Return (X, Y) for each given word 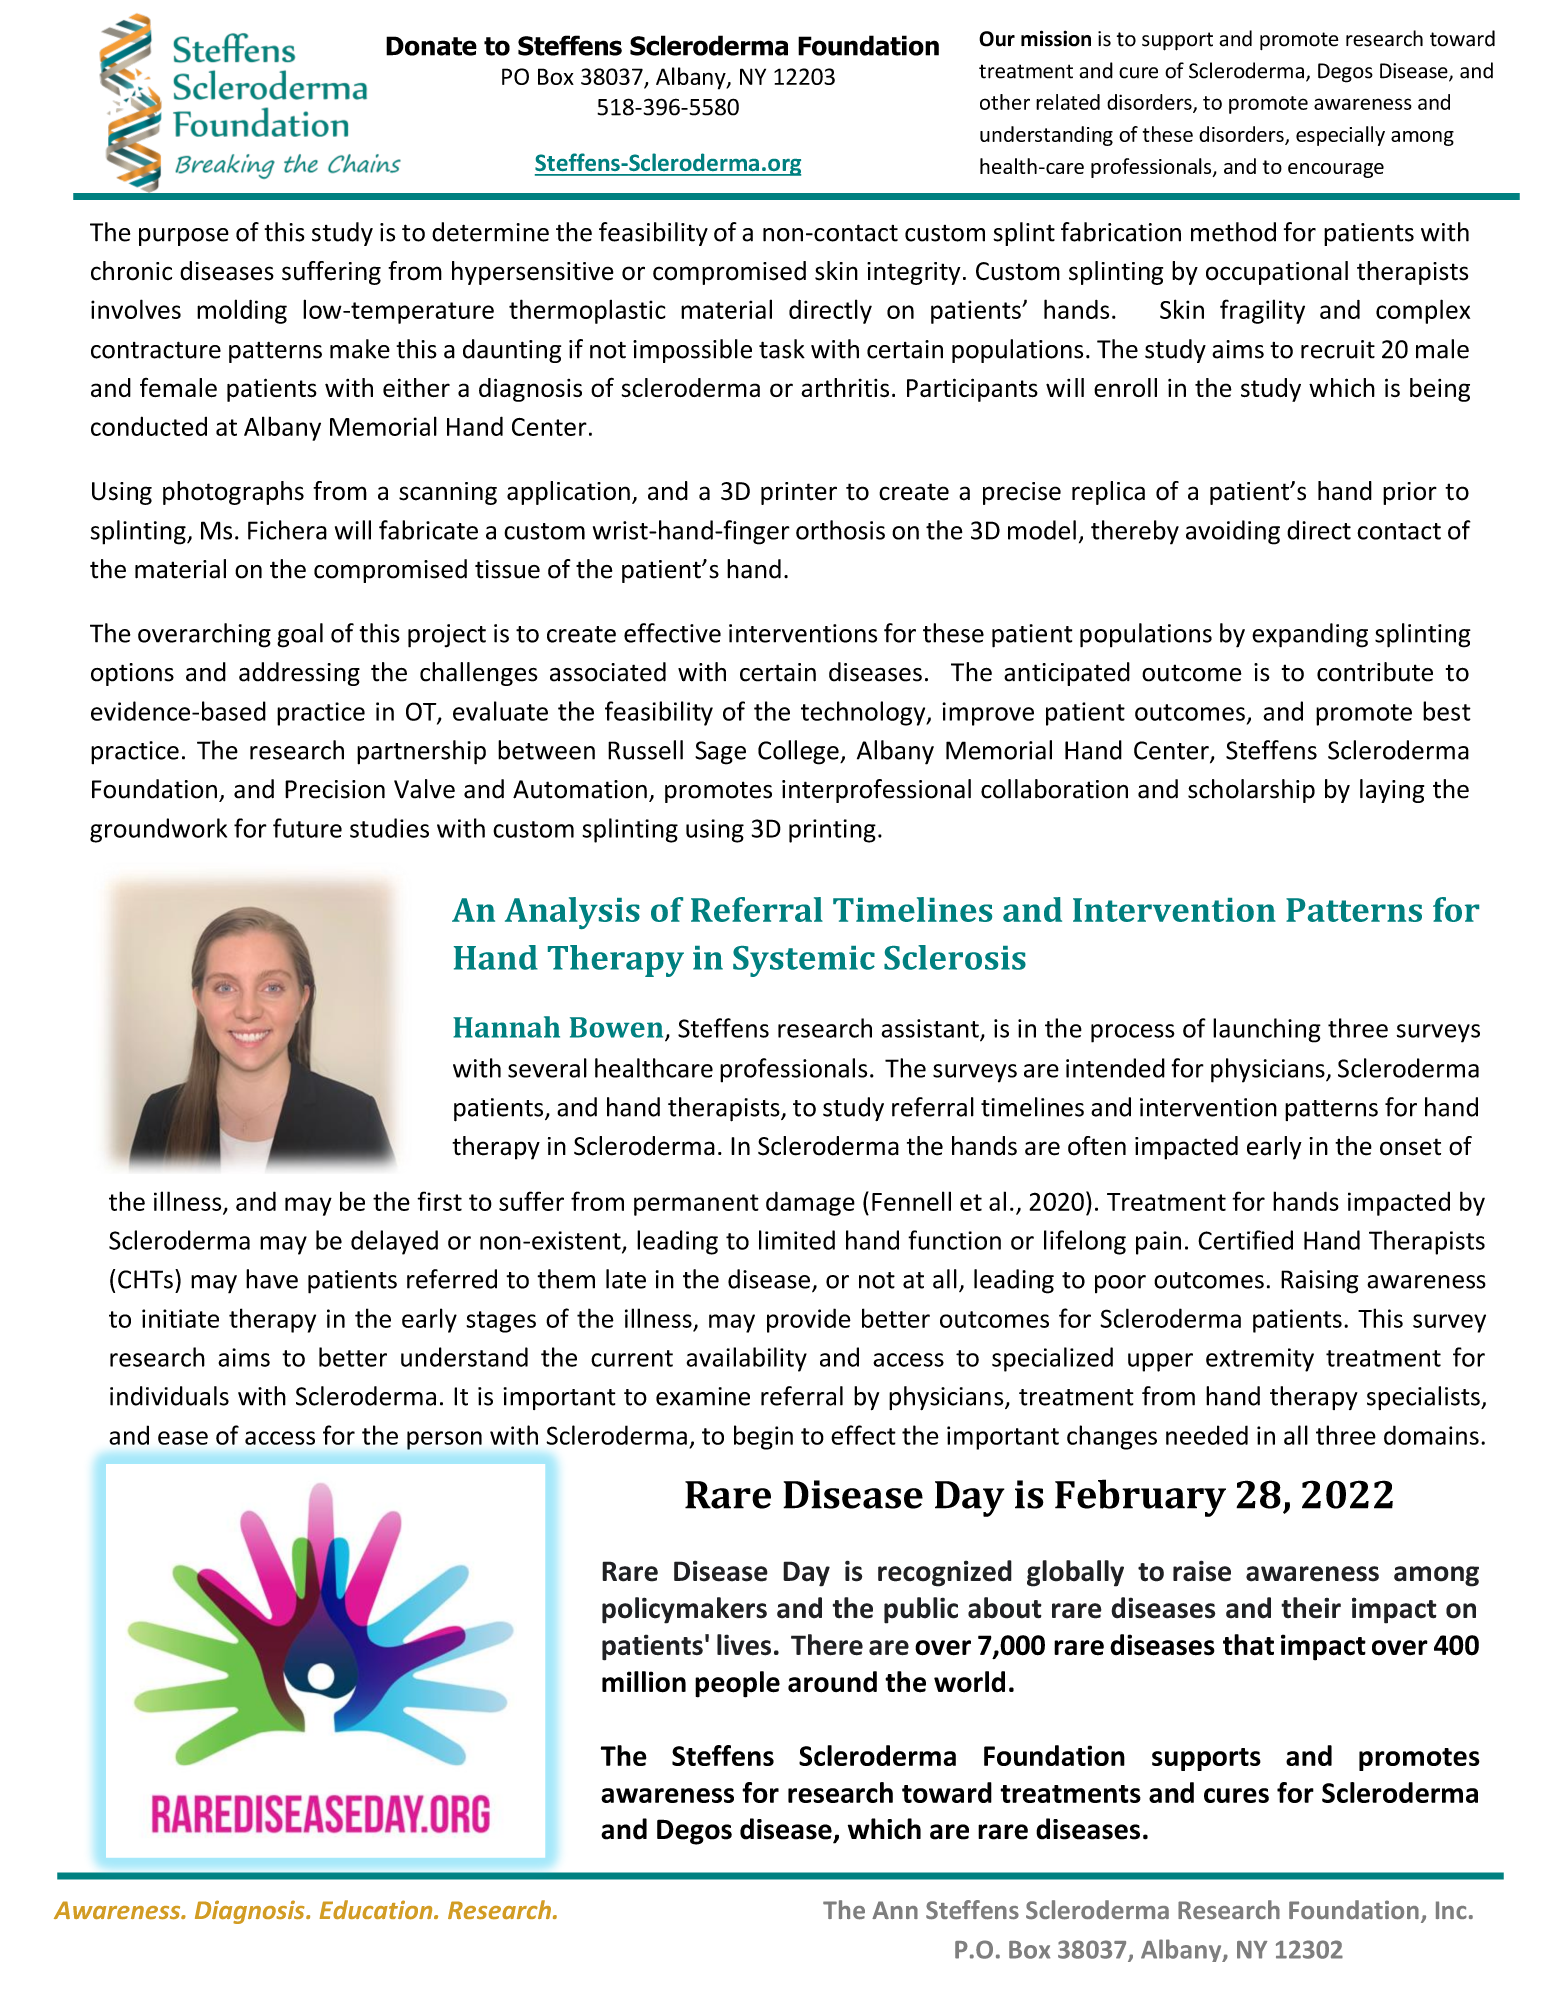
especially (1340, 136)
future (307, 828)
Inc (1451, 1910)
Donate (431, 46)
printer (799, 493)
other (1005, 102)
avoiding (1233, 532)
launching (1267, 1030)
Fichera (287, 530)
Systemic (804, 961)
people (737, 1684)
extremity (1260, 1360)
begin (763, 1437)
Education (377, 1910)
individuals (169, 1396)
